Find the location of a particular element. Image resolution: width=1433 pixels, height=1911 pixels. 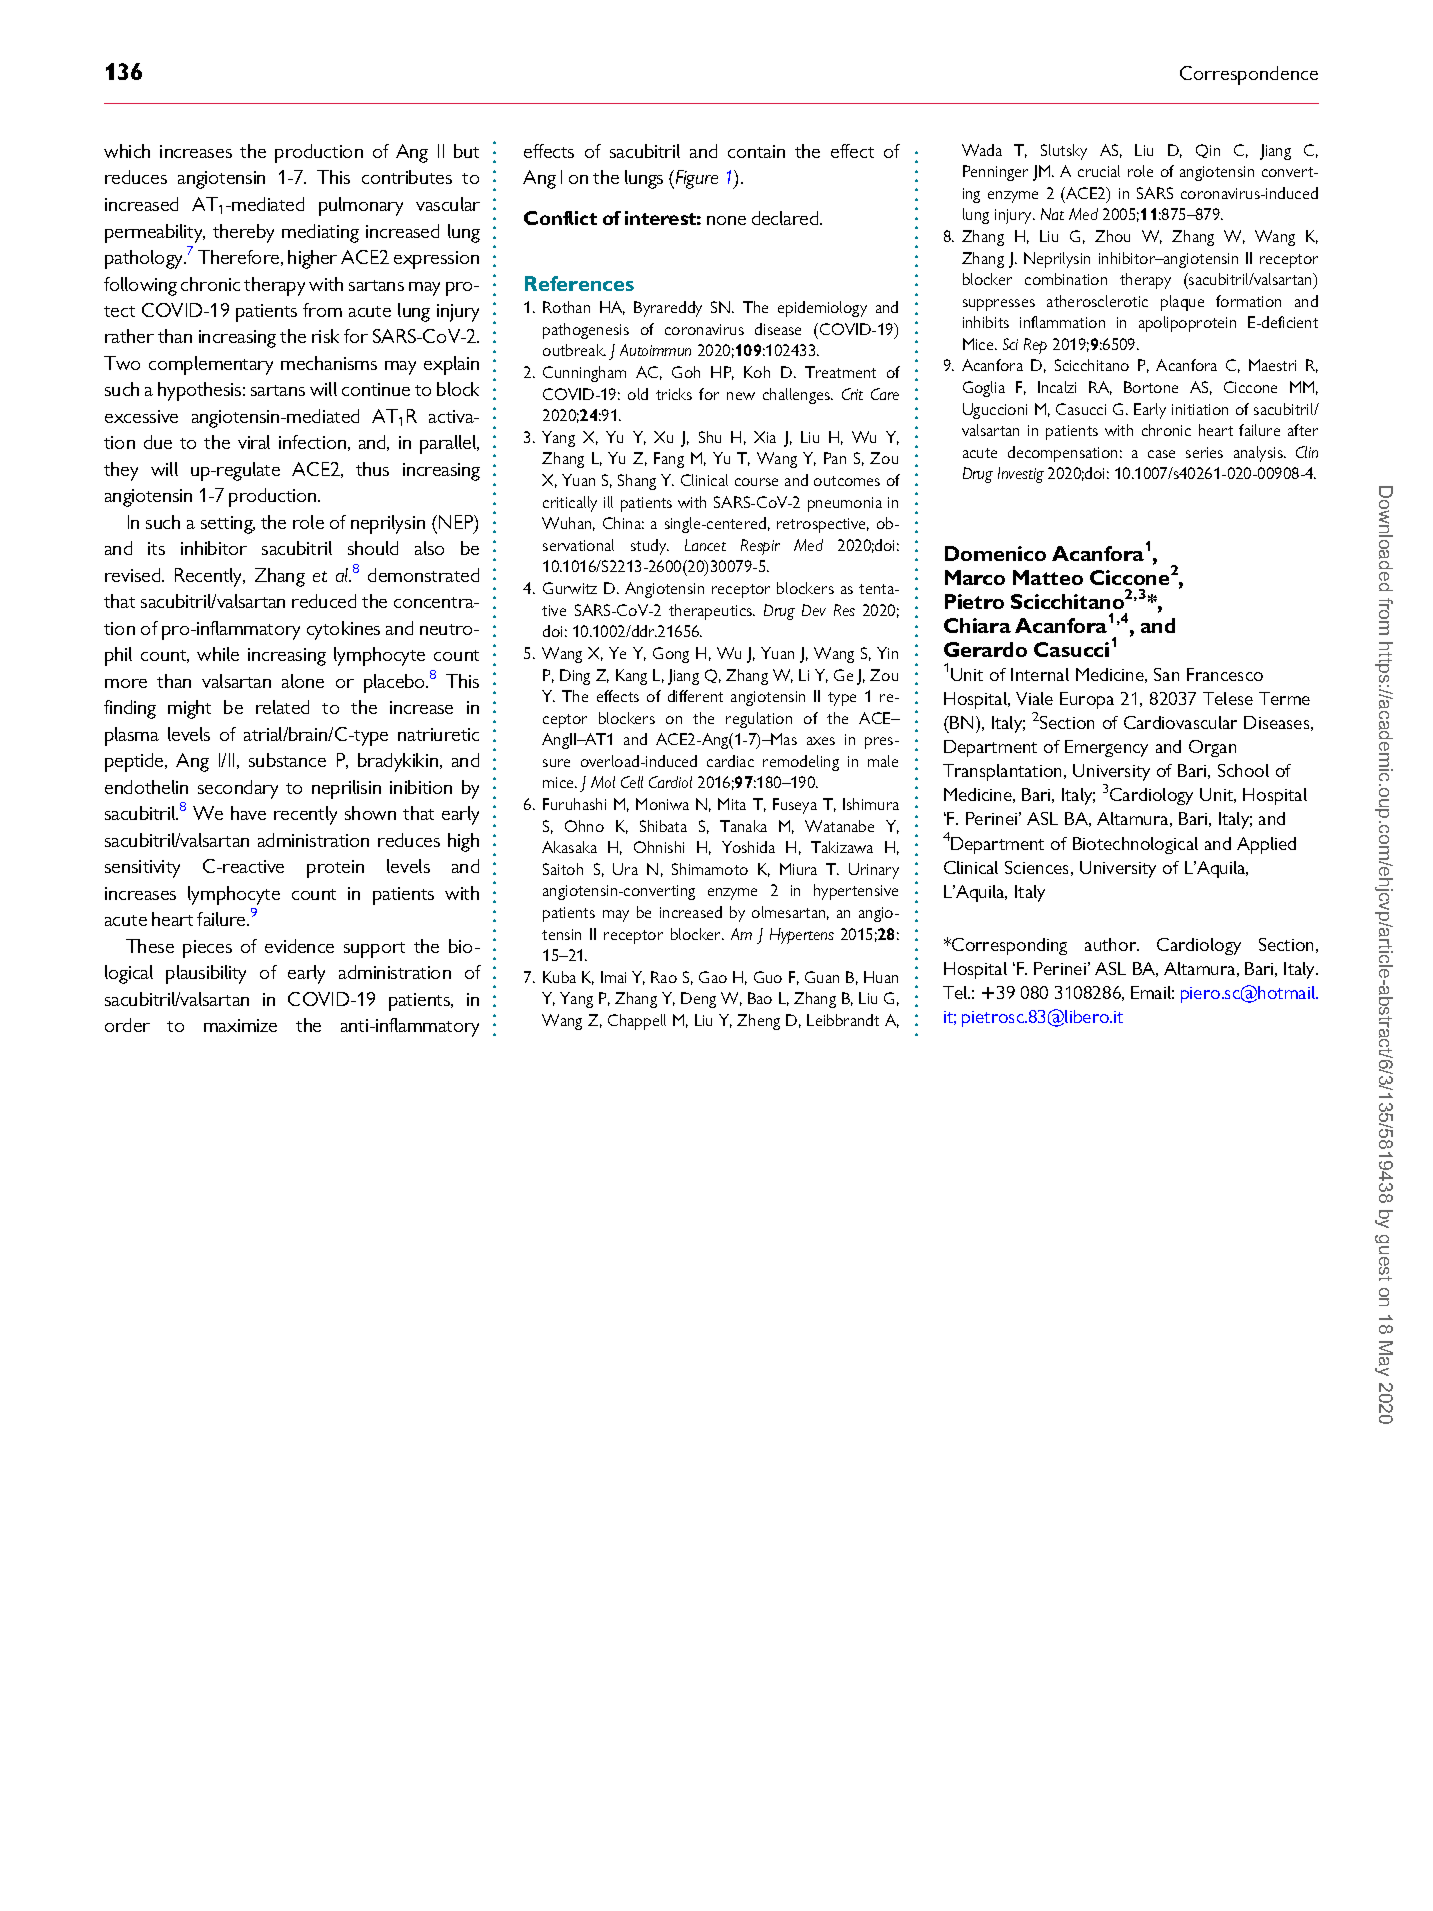

contain is located at coordinates (756, 151).
